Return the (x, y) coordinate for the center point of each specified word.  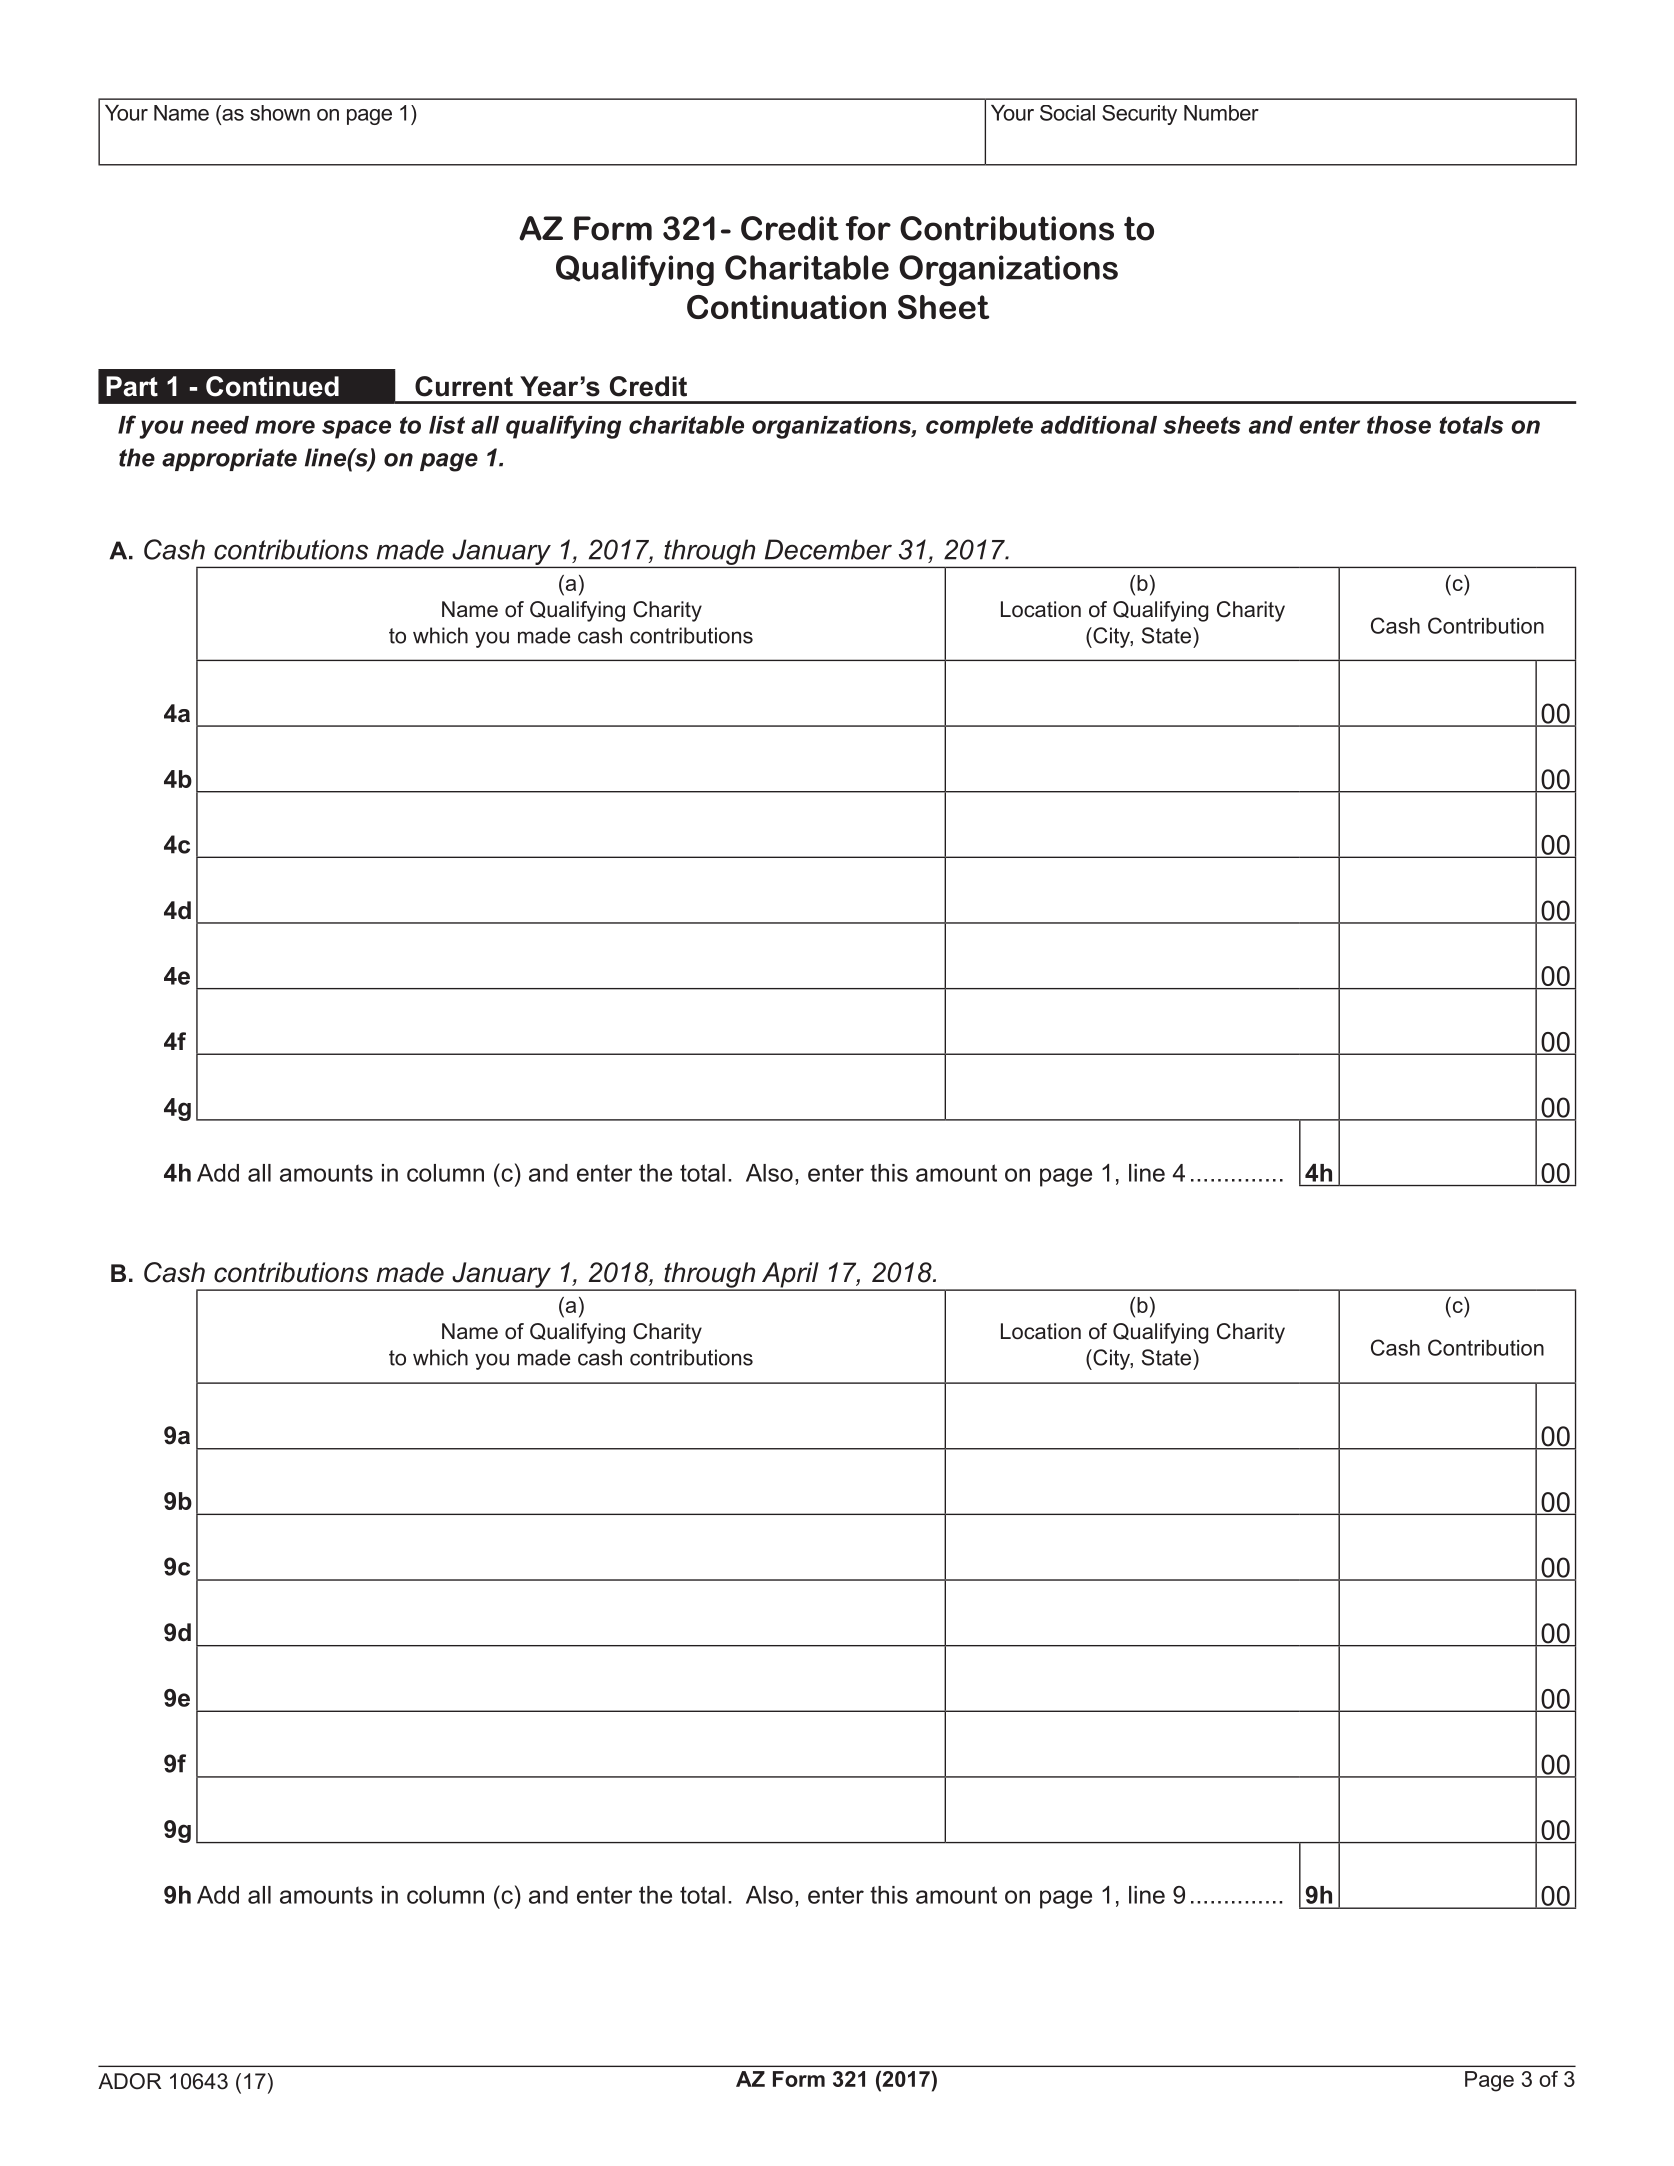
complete (979, 427)
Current (464, 386)
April (790, 1276)
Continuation (786, 307)
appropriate (229, 459)
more (285, 427)
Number (1221, 113)
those (1399, 425)
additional (1099, 425)
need (220, 425)
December (828, 549)
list (447, 425)
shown (280, 113)
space (356, 429)
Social (1067, 113)
